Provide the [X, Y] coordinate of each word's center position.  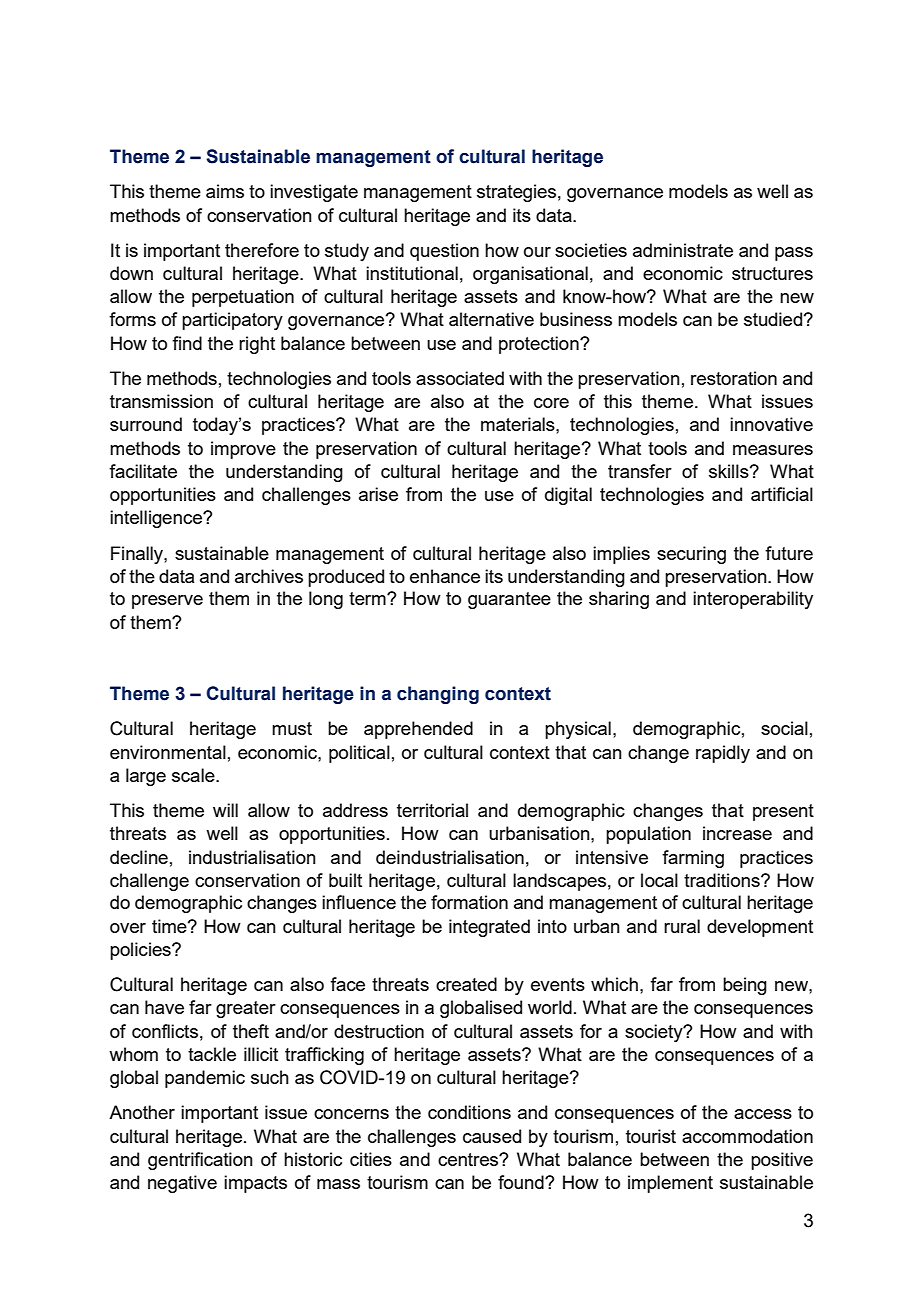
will [225, 810]
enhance [445, 576]
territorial [432, 810]
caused [492, 1136]
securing [691, 555]
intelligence [157, 519]
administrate [683, 250]
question [444, 252]
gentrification [200, 1161]
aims [225, 191]
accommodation [747, 1136]
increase [737, 833]
